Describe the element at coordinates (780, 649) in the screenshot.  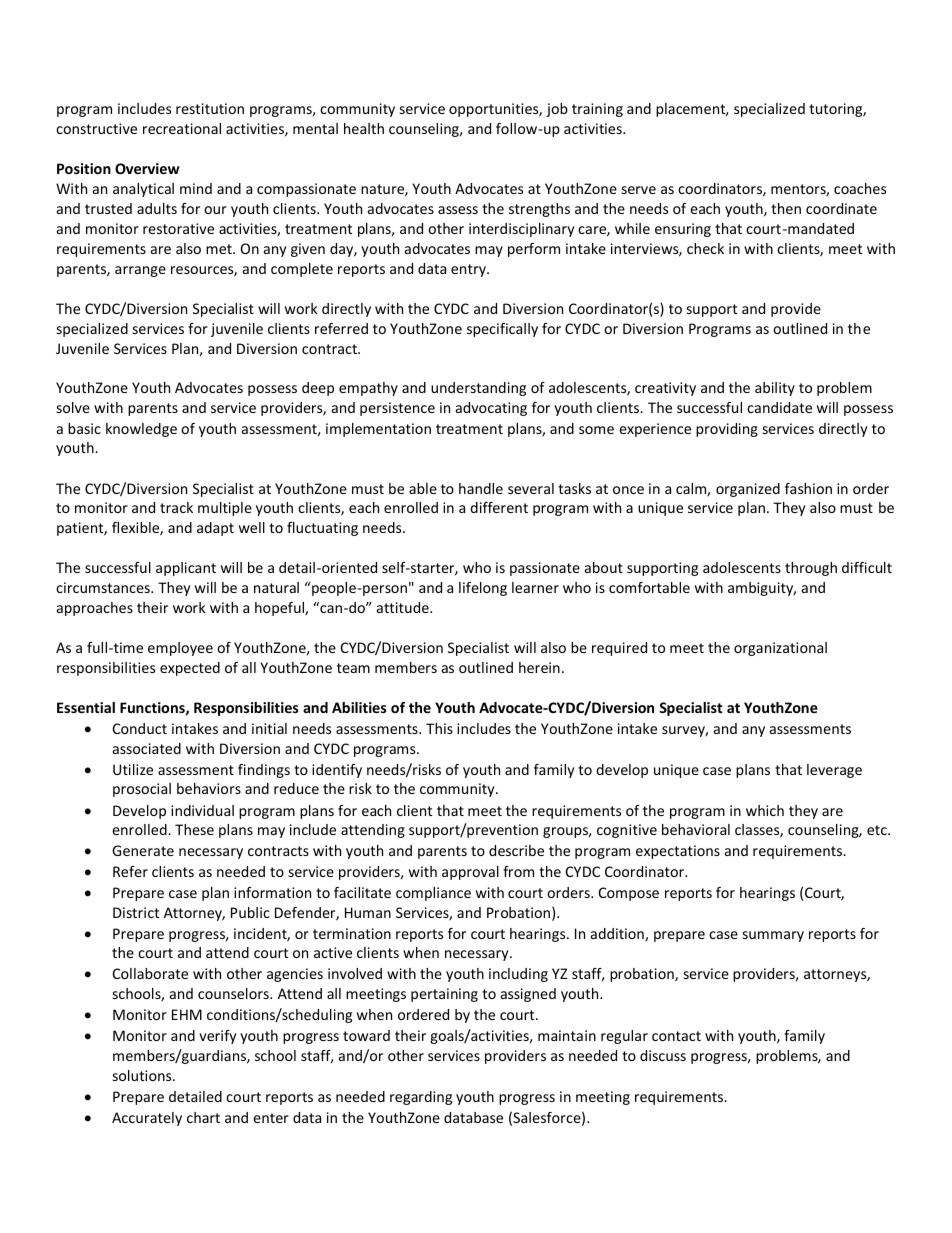
I see `organizational` at that location.
